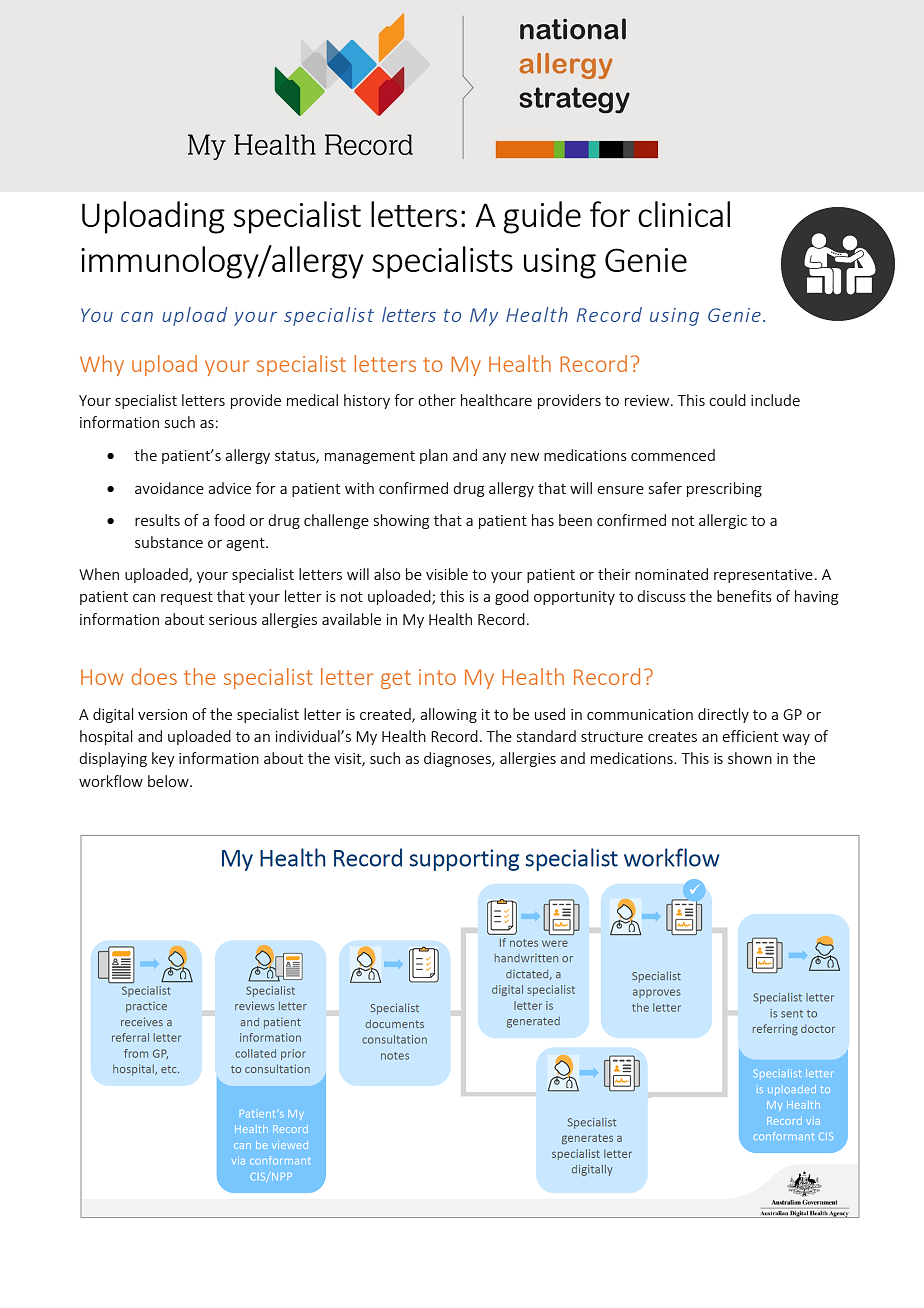 The width and height of the screenshot is (924, 1308). I want to click on diagnoses, so click(458, 759).
